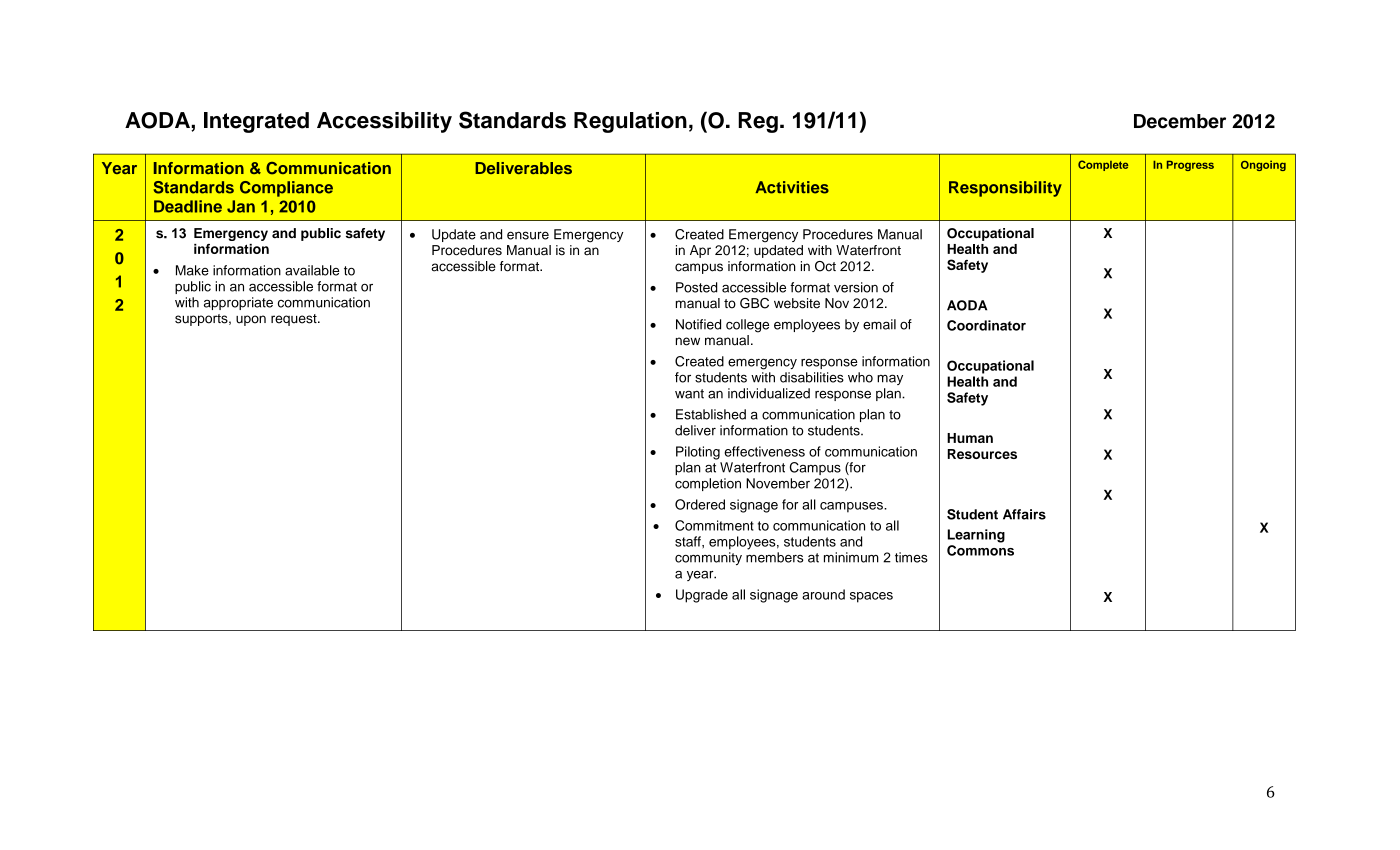 Image resolution: width=1400 pixels, height=850 pixels. Describe the element at coordinates (688, 341) in the screenshot. I see `new` at that location.
